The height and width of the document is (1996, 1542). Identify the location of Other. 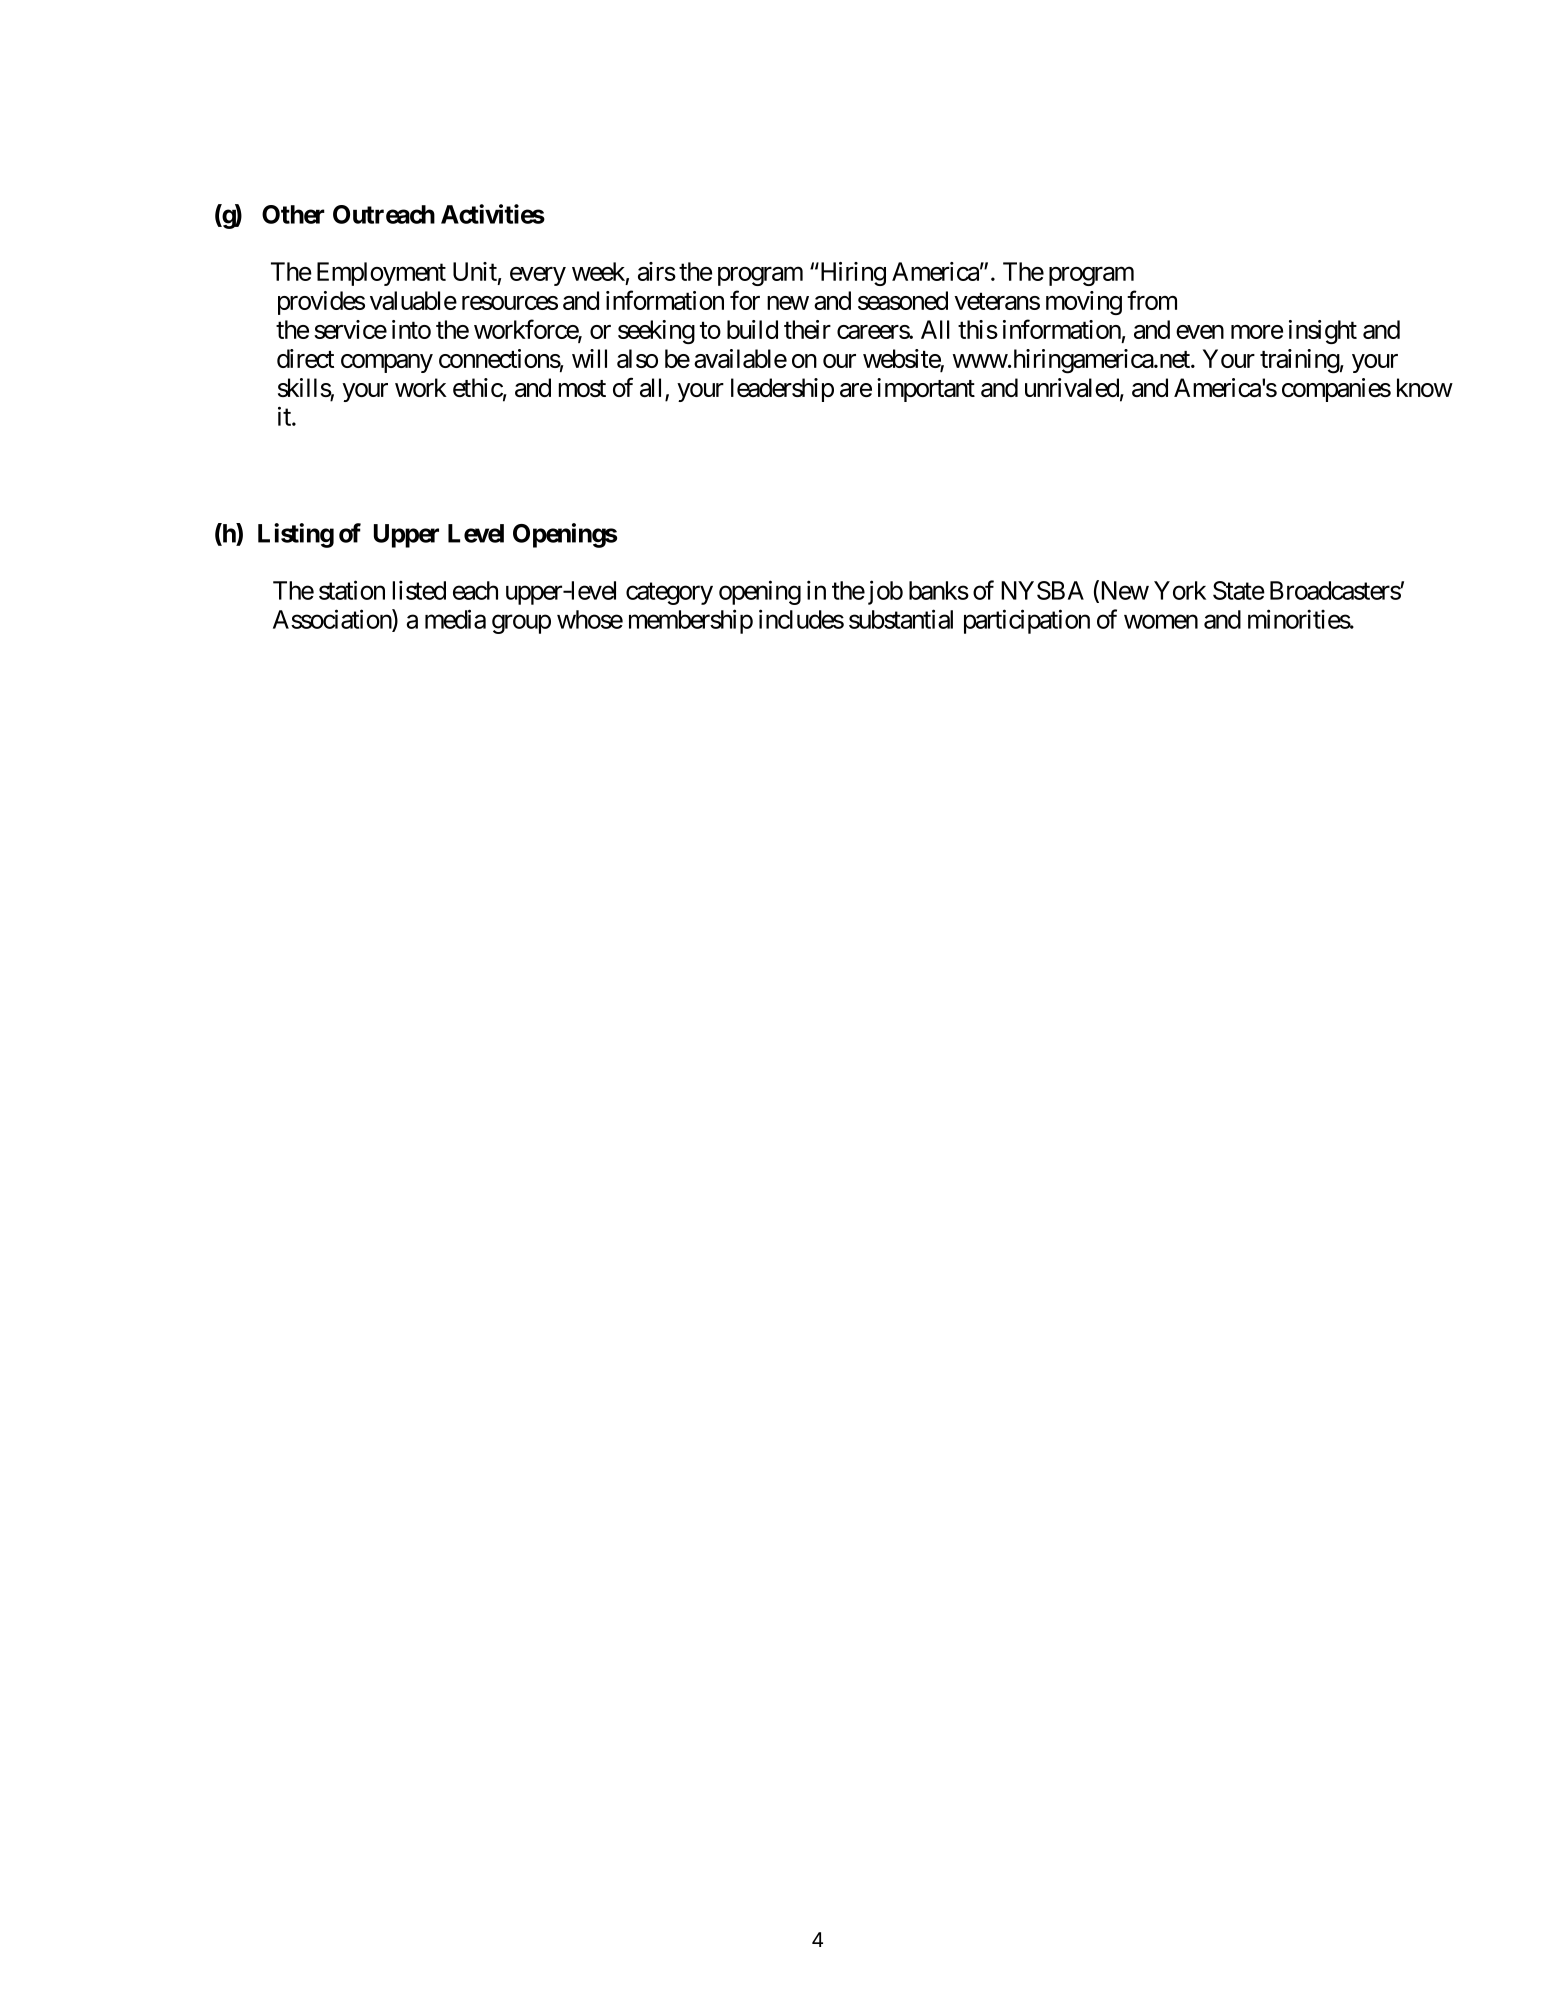
(293, 214).
